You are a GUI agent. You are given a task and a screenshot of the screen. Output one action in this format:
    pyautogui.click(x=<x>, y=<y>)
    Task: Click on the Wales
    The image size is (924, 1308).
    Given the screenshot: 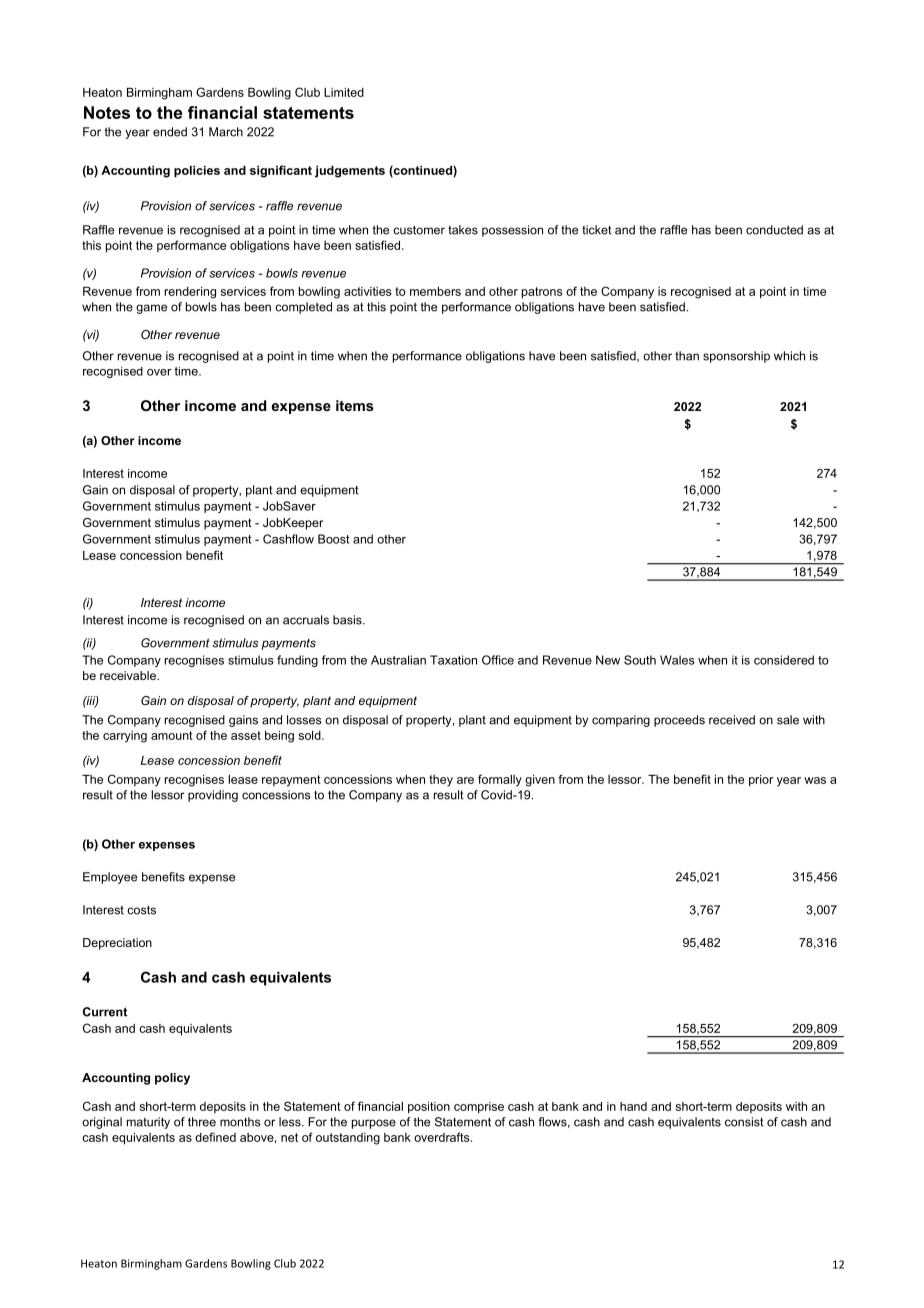 What is the action you would take?
    pyautogui.click(x=677, y=660)
